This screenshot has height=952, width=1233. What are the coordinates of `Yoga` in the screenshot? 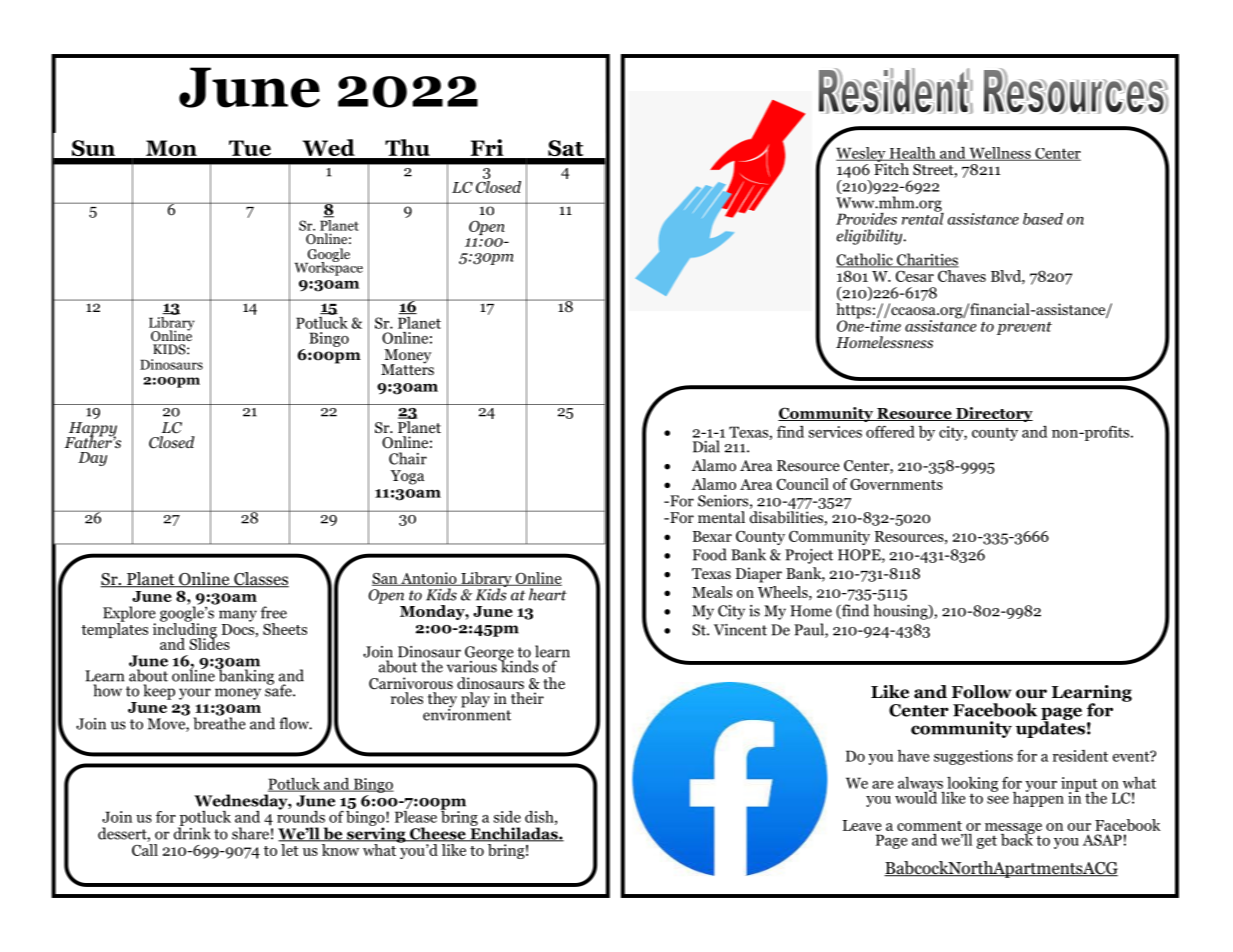 It's located at (408, 477).
